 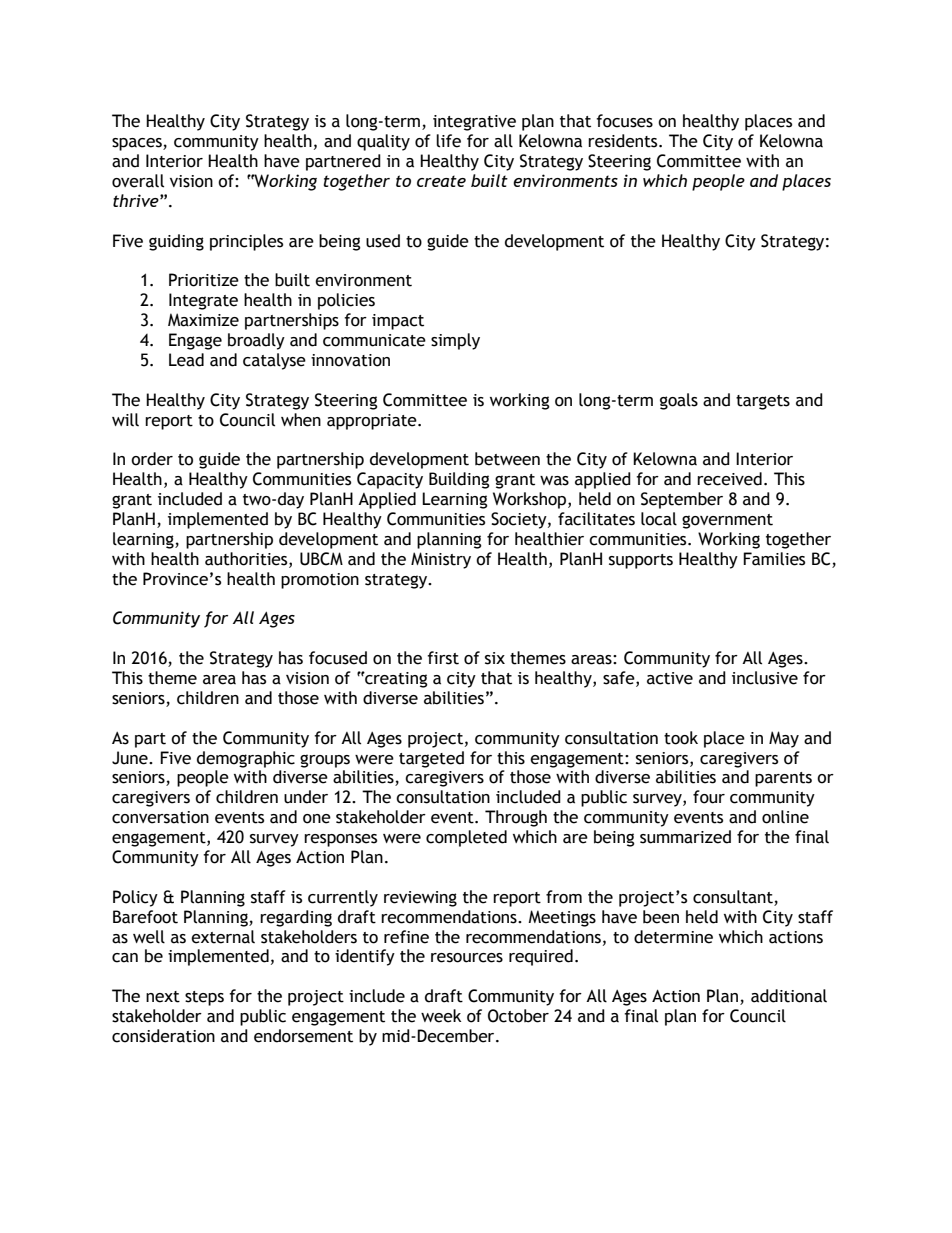 What do you see at coordinates (774, 559) in the document?
I see `Families` at bounding box center [774, 559].
